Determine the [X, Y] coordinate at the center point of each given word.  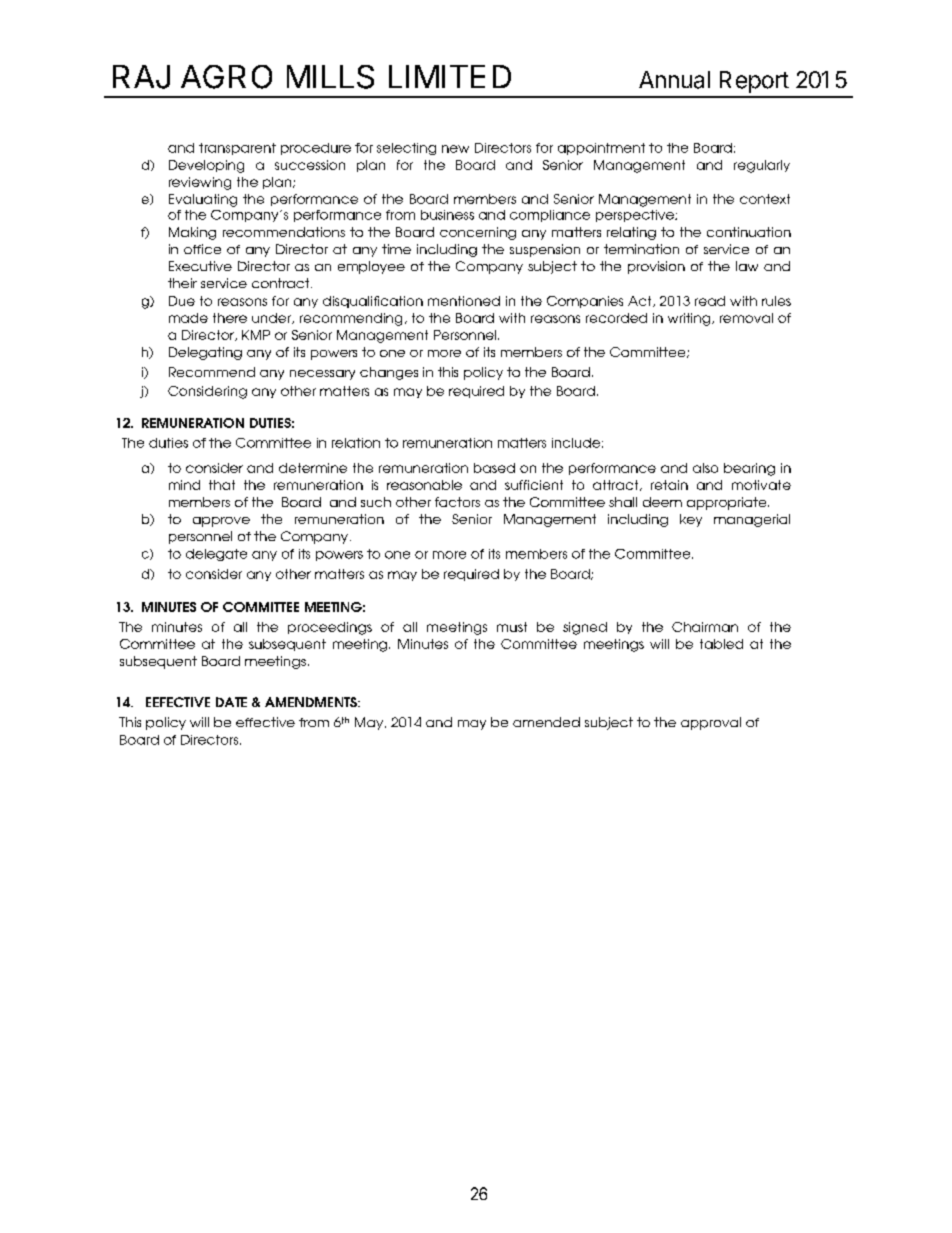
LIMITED [450, 76]
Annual [674, 80]
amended [546, 722]
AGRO [226, 77]
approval [711, 723]
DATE [231, 702]
